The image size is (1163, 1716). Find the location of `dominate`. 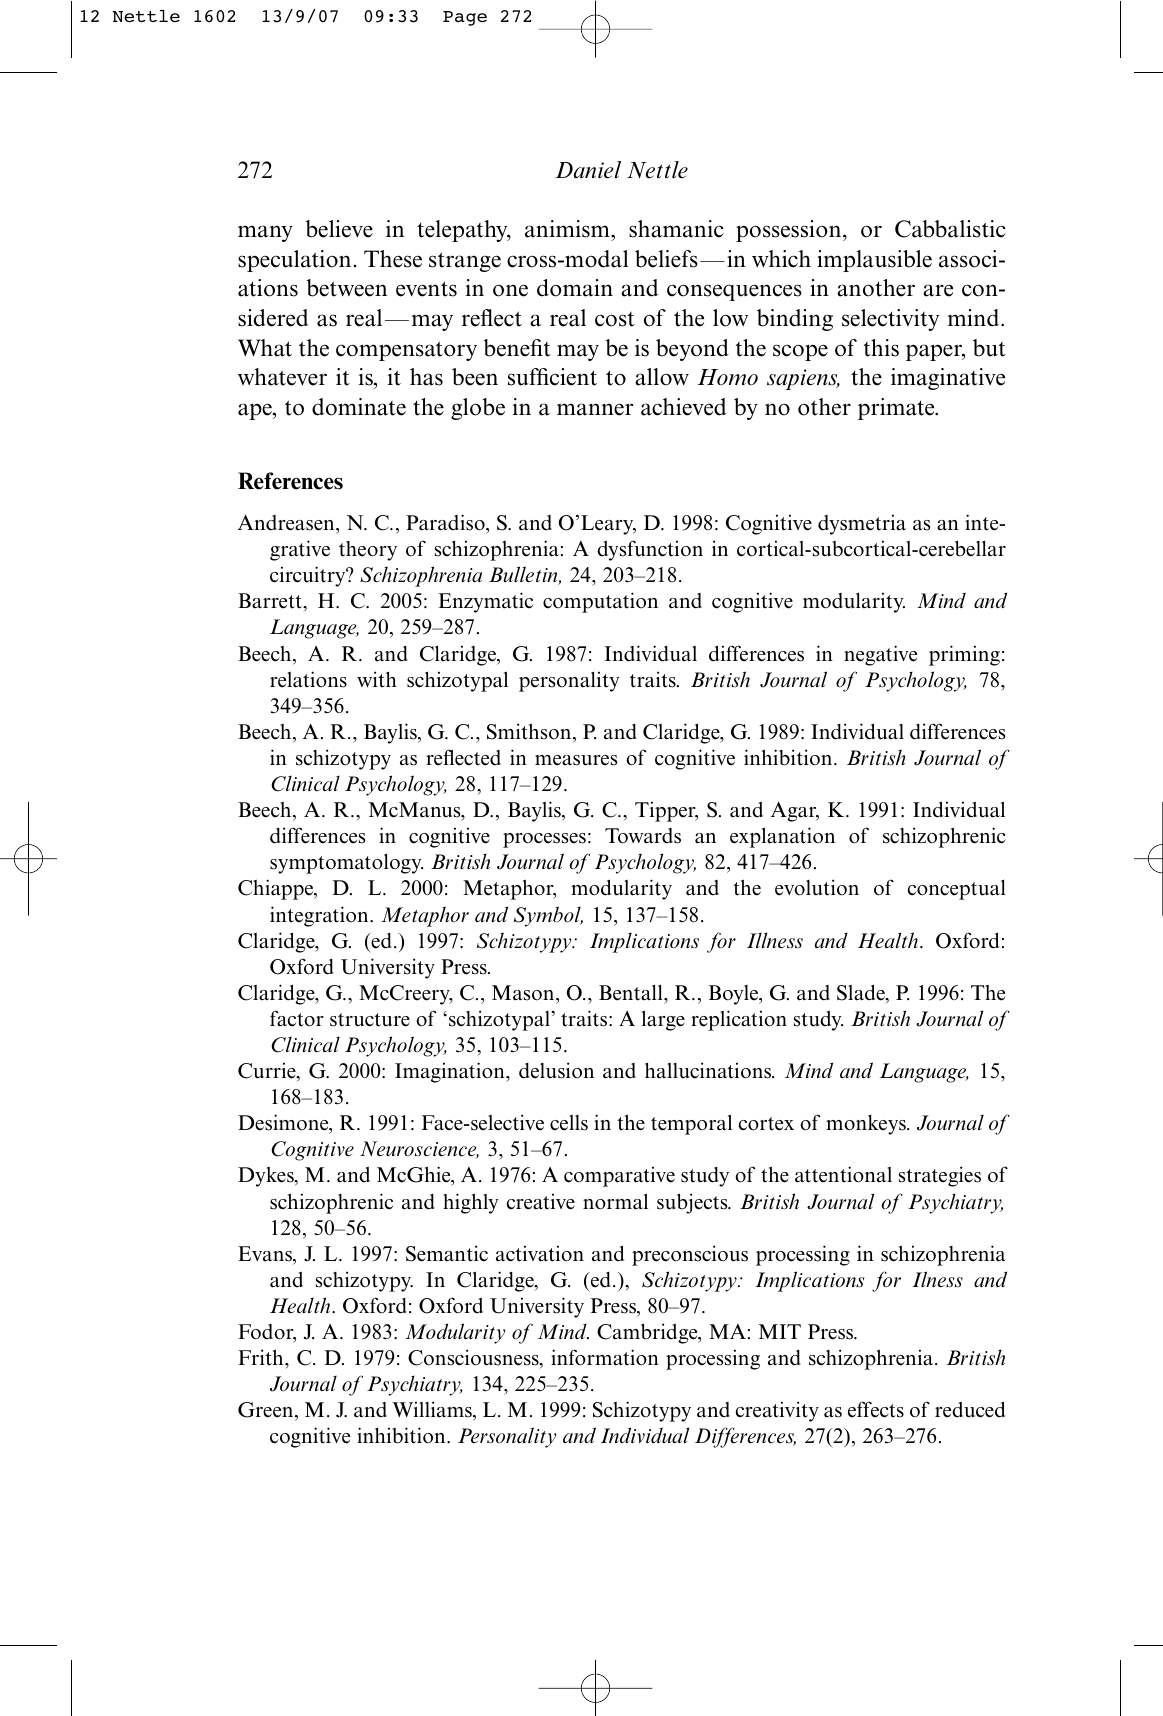

dominate is located at coordinates (359, 407).
